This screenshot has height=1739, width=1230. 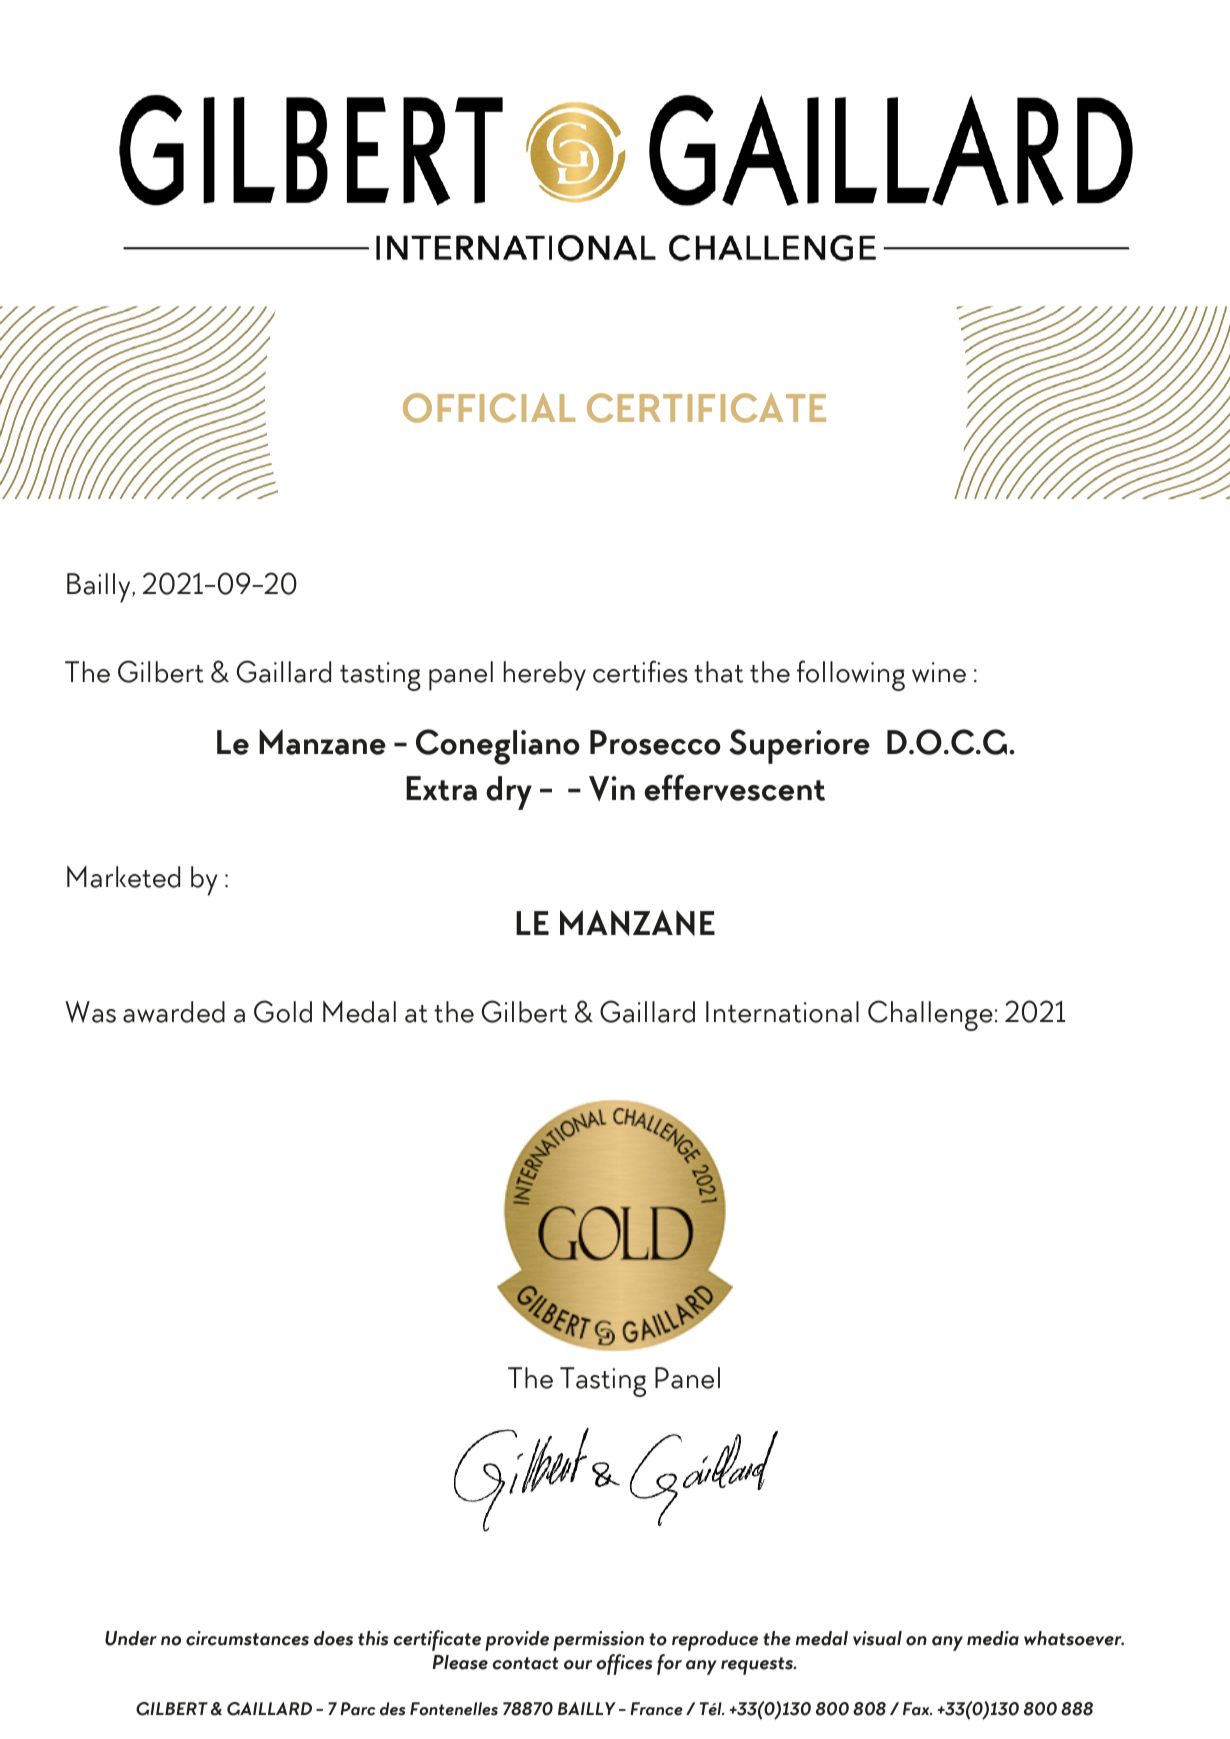 What do you see at coordinates (640, 671) in the screenshot?
I see `certifies` at bounding box center [640, 671].
